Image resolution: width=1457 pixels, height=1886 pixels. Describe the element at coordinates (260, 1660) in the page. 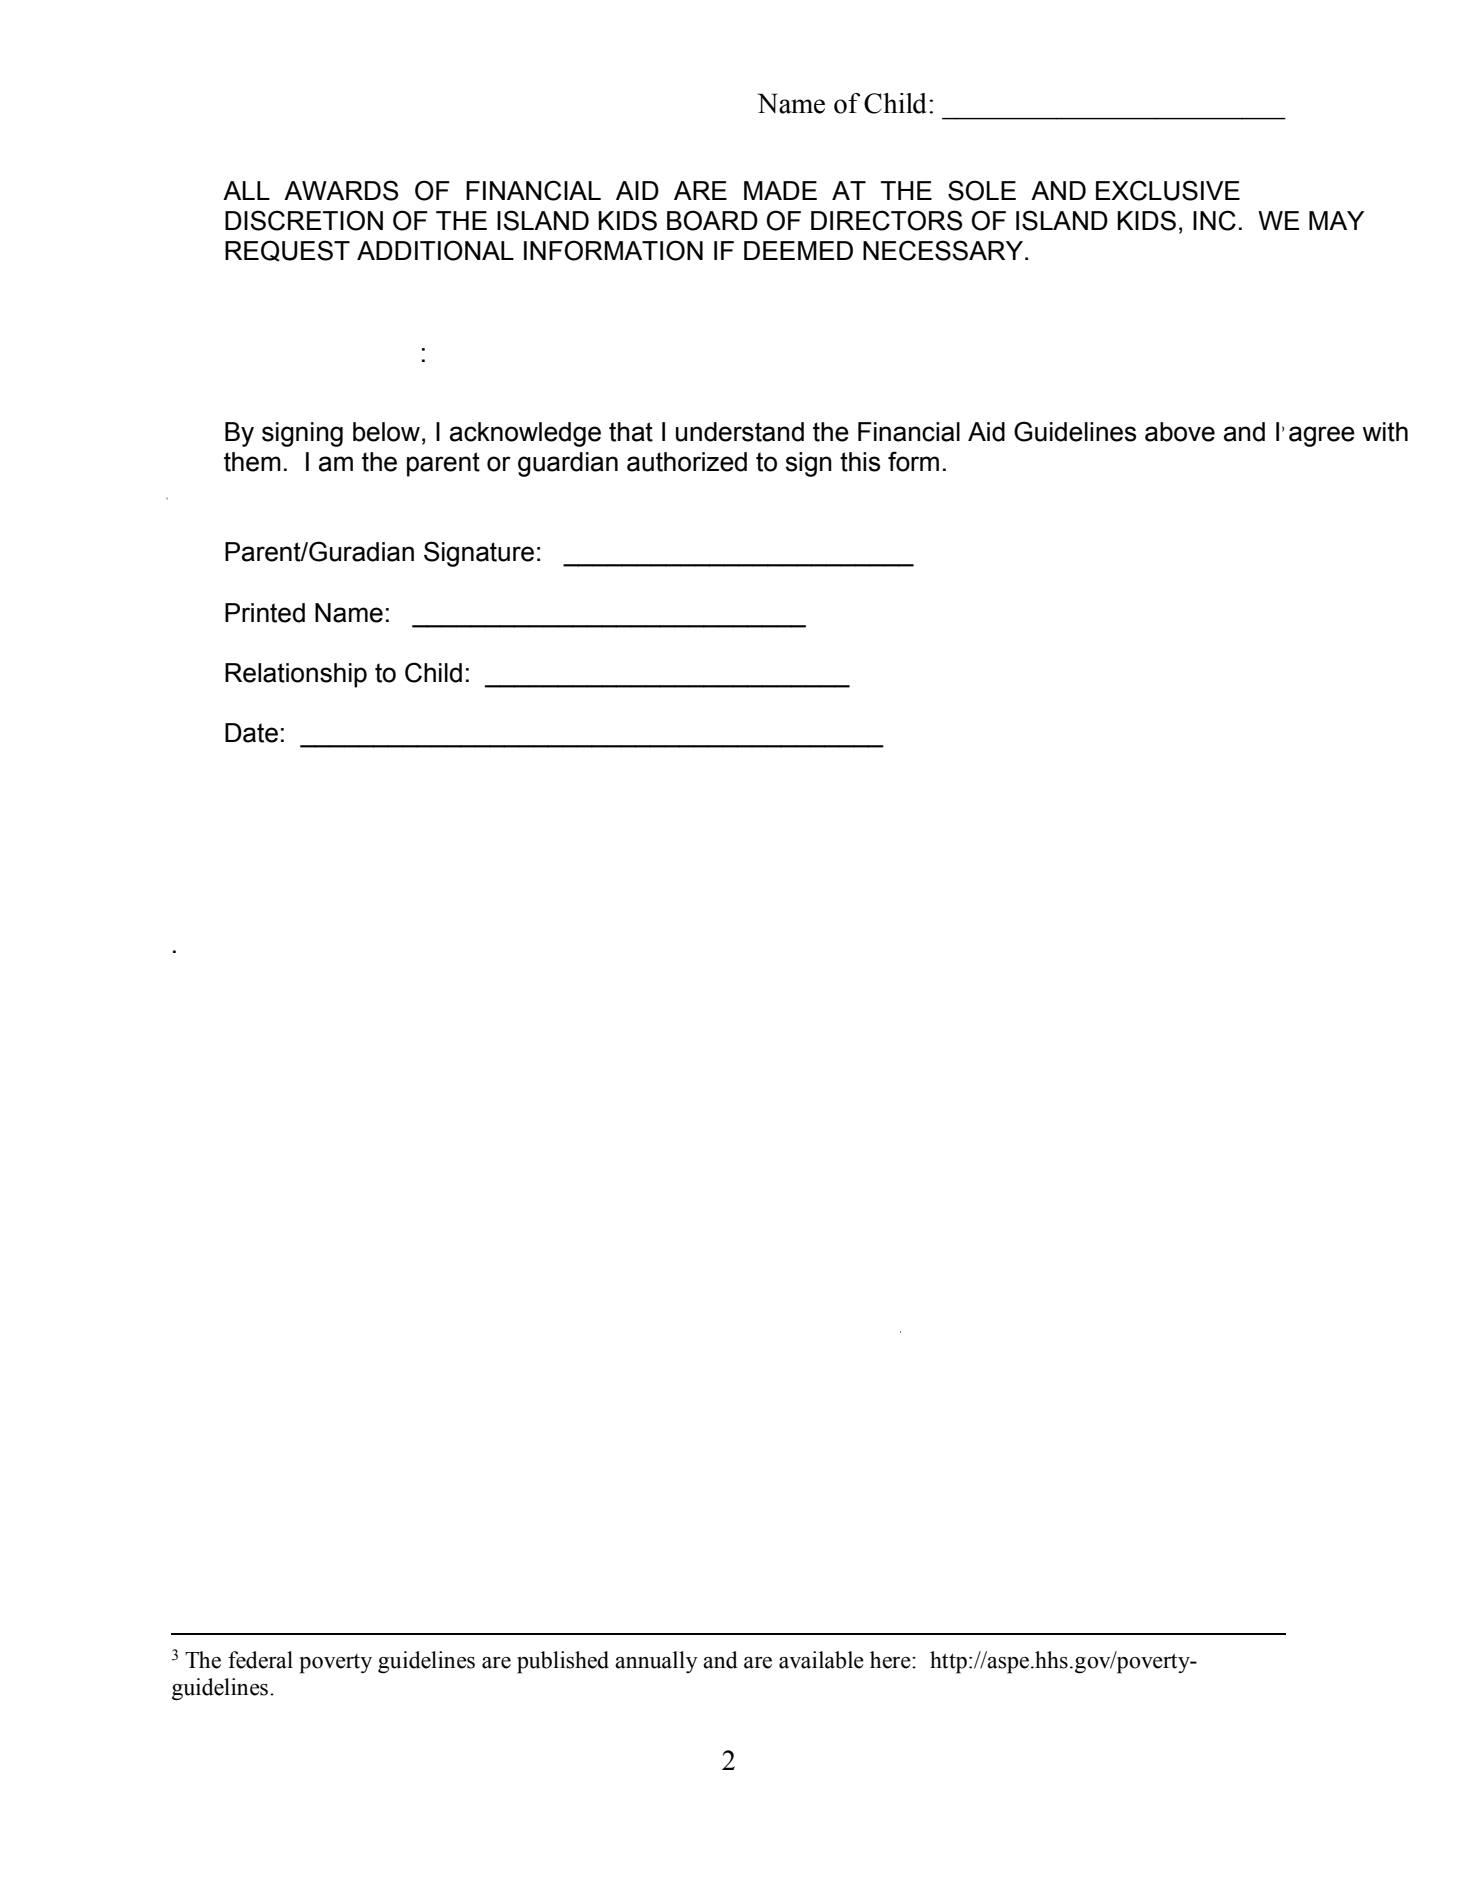

I see `federal` at that location.
